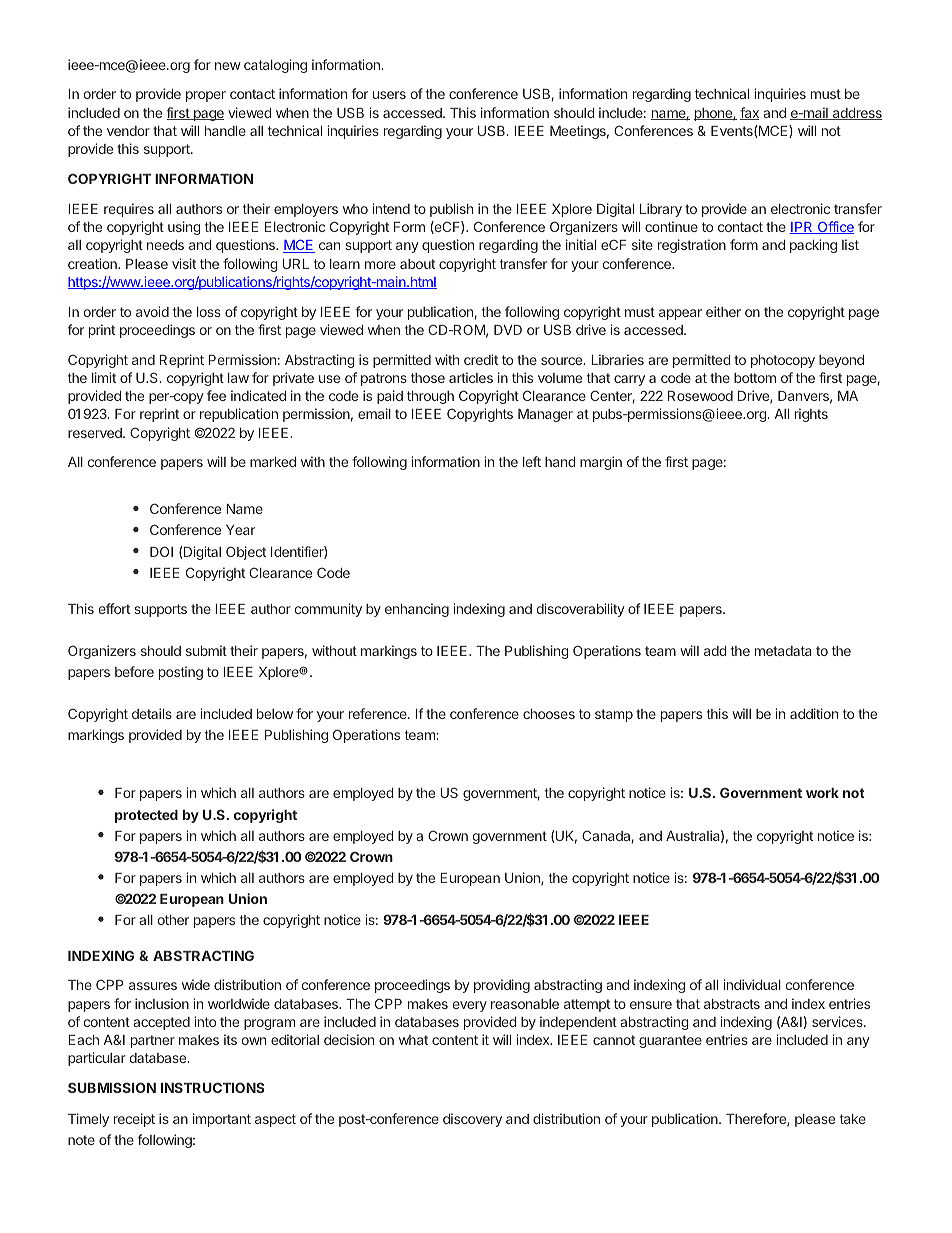  What do you see at coordinates (389, 95) in the screenshot?
I see `users` at bounding box center [389, 95].
